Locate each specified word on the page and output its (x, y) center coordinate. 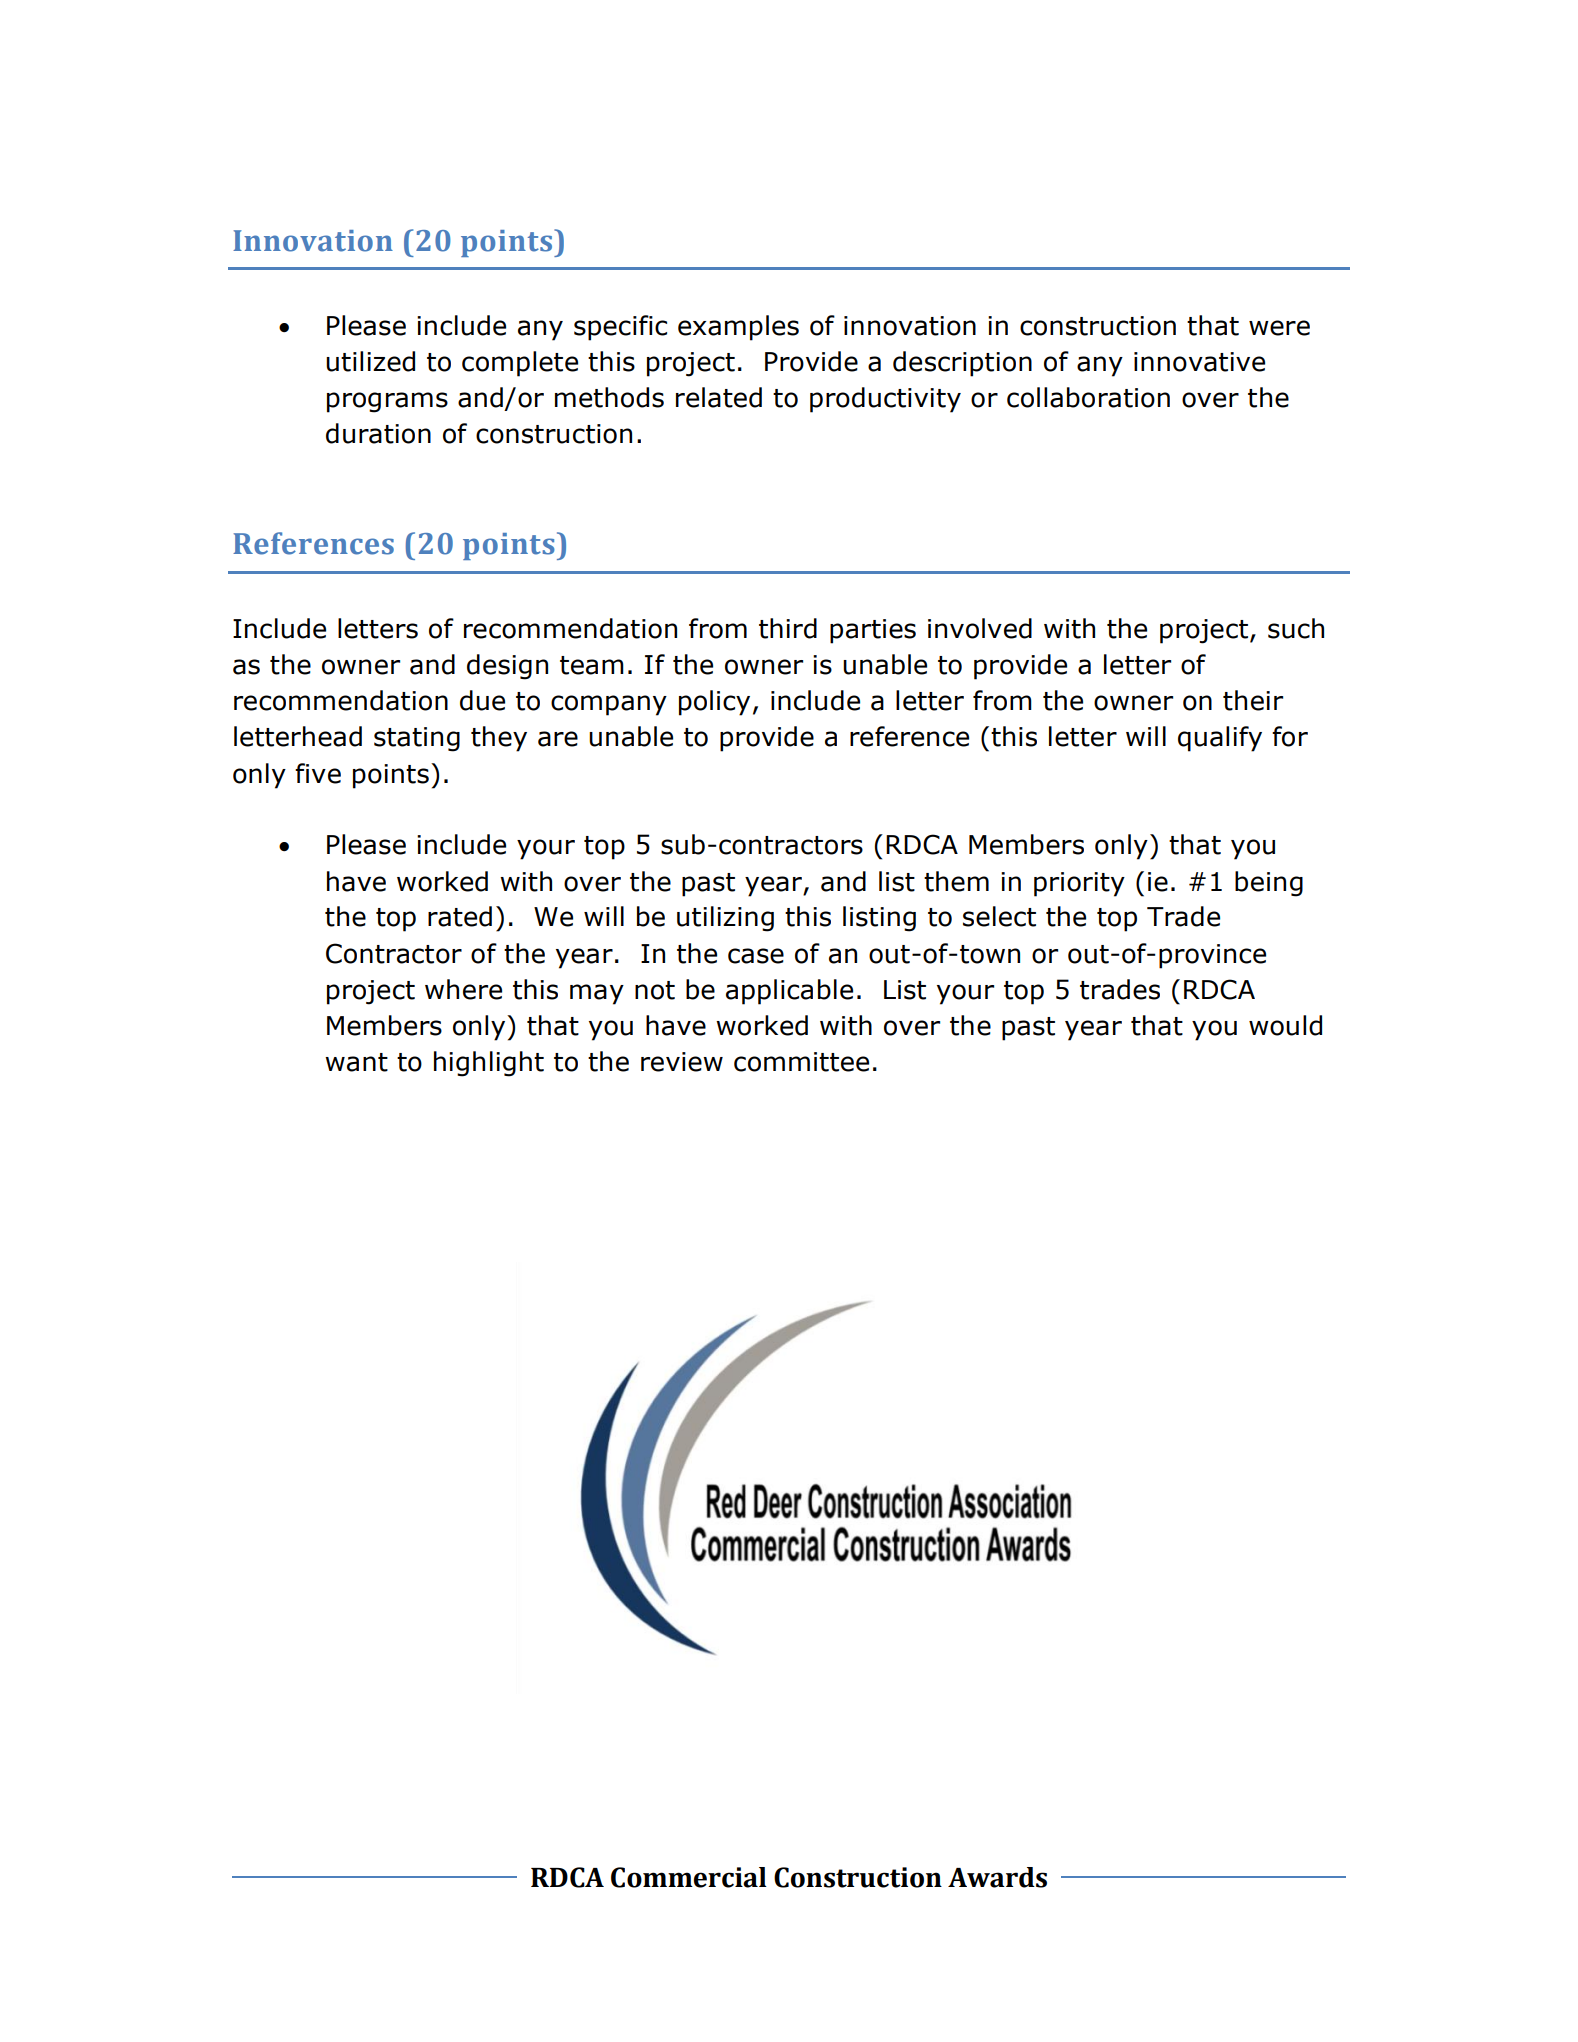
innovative (1199, 362)
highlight (489, 1064)
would (1285, 1025)
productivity (885, 400)
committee (801, 1062)
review (682, 1062)
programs (387, 402)
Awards (997, 1877)
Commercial (689, 1877)
